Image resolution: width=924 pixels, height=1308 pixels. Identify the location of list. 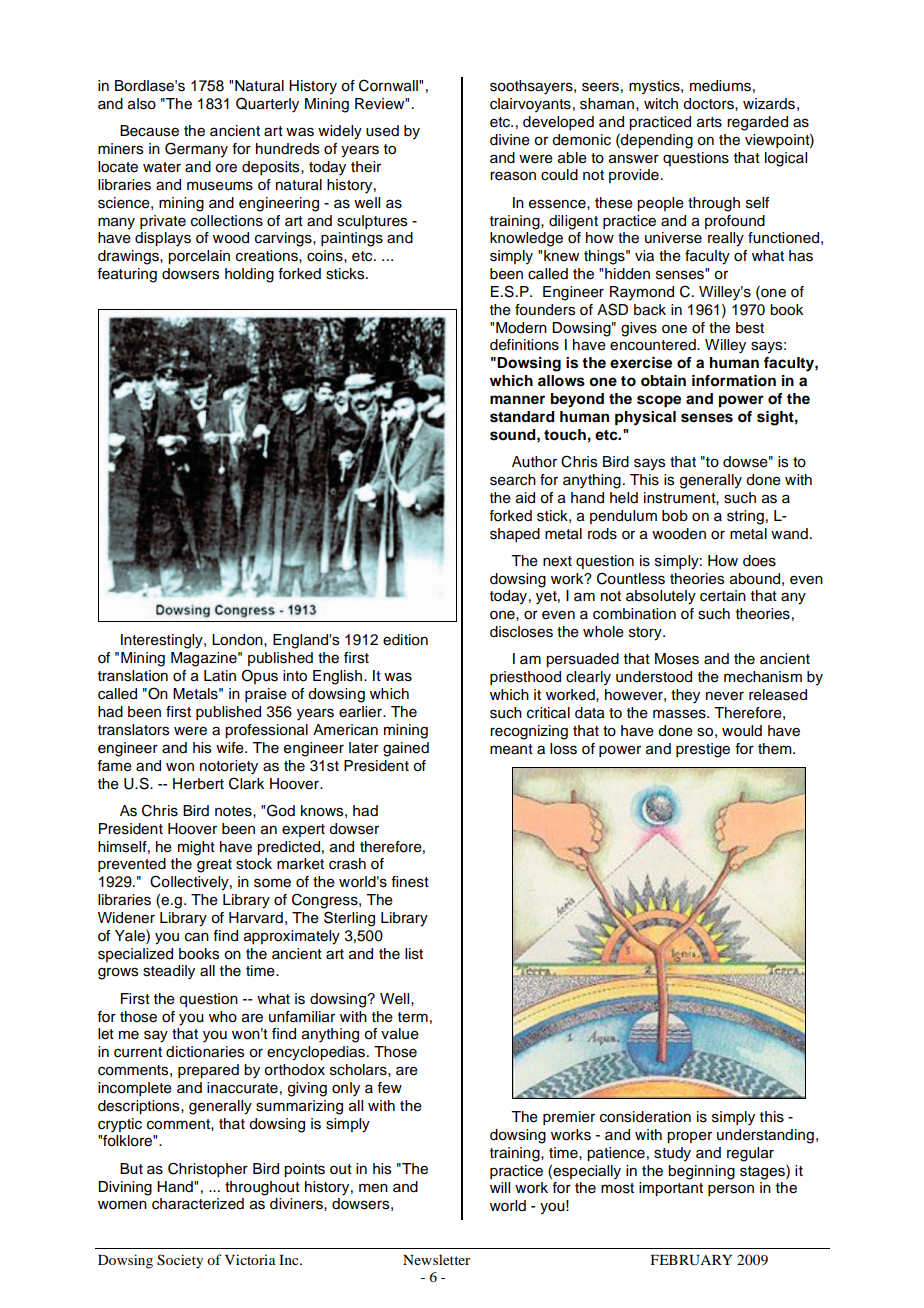
(414, 954).
